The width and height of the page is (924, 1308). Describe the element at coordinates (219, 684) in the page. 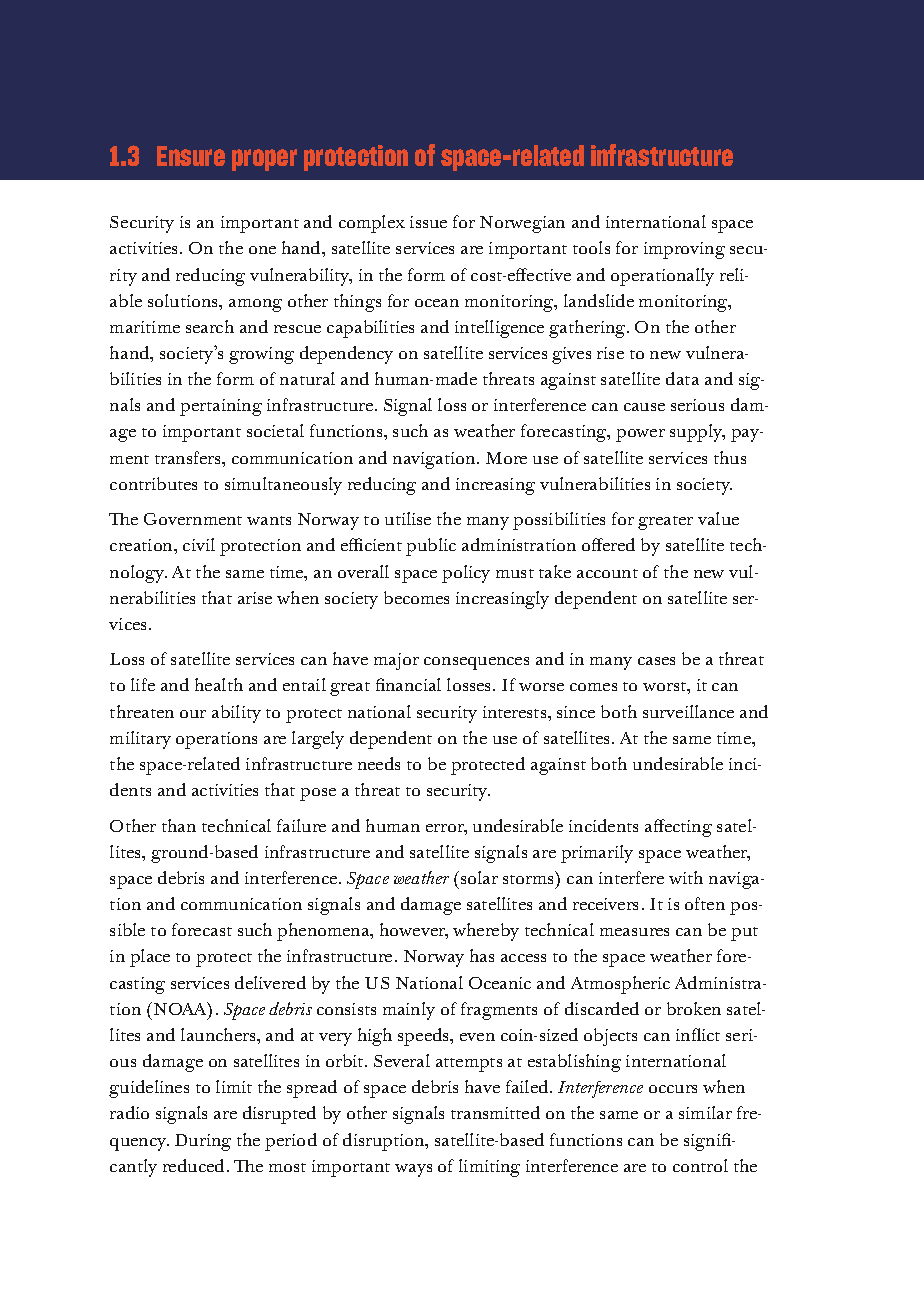

I see `health` at that location.
